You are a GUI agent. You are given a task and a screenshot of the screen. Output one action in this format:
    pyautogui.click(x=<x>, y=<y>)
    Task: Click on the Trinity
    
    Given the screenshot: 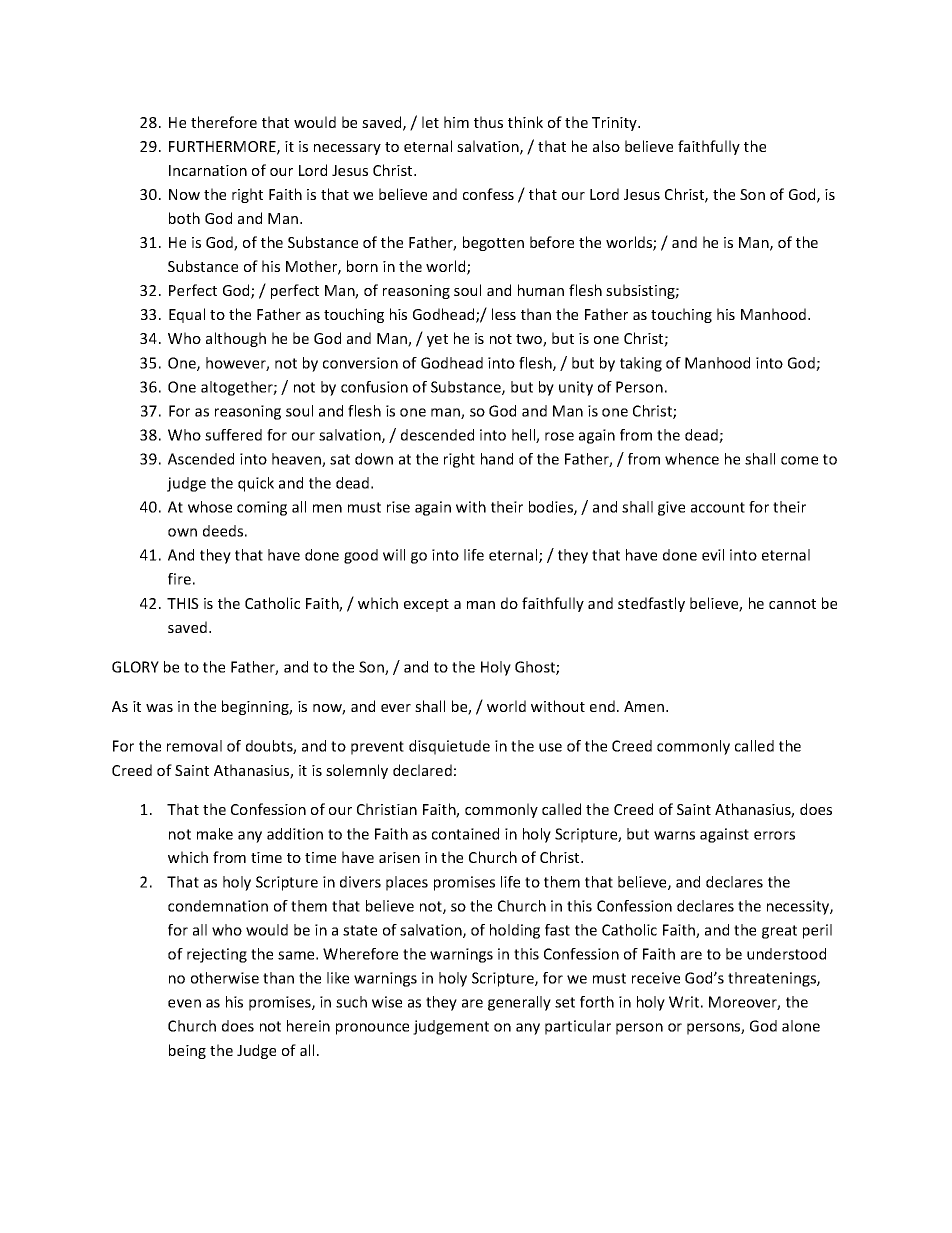 What is the action you would take?
    pyautogui.click(x=615, y=124)
